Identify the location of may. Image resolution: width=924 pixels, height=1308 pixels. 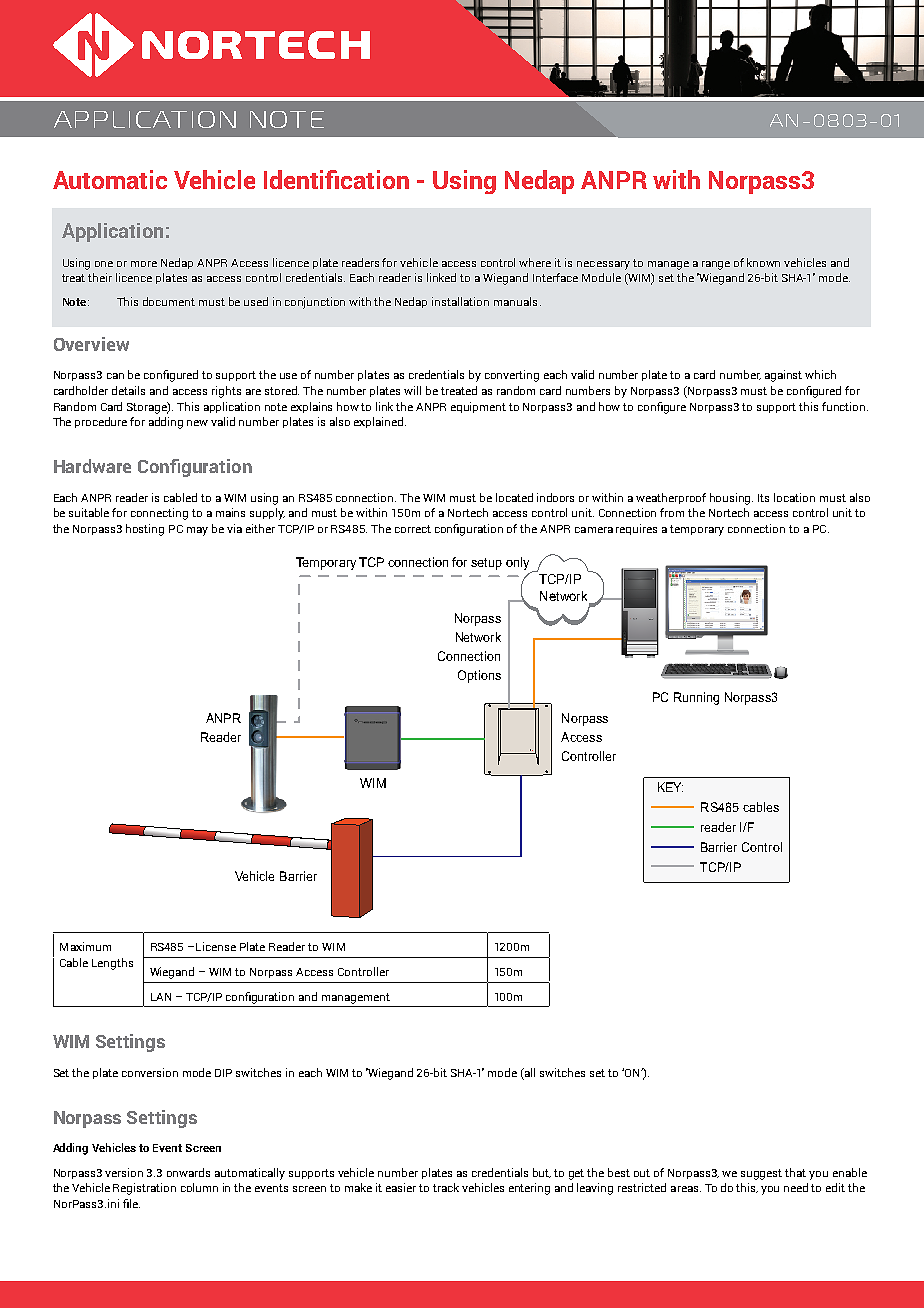
(197, 531).
